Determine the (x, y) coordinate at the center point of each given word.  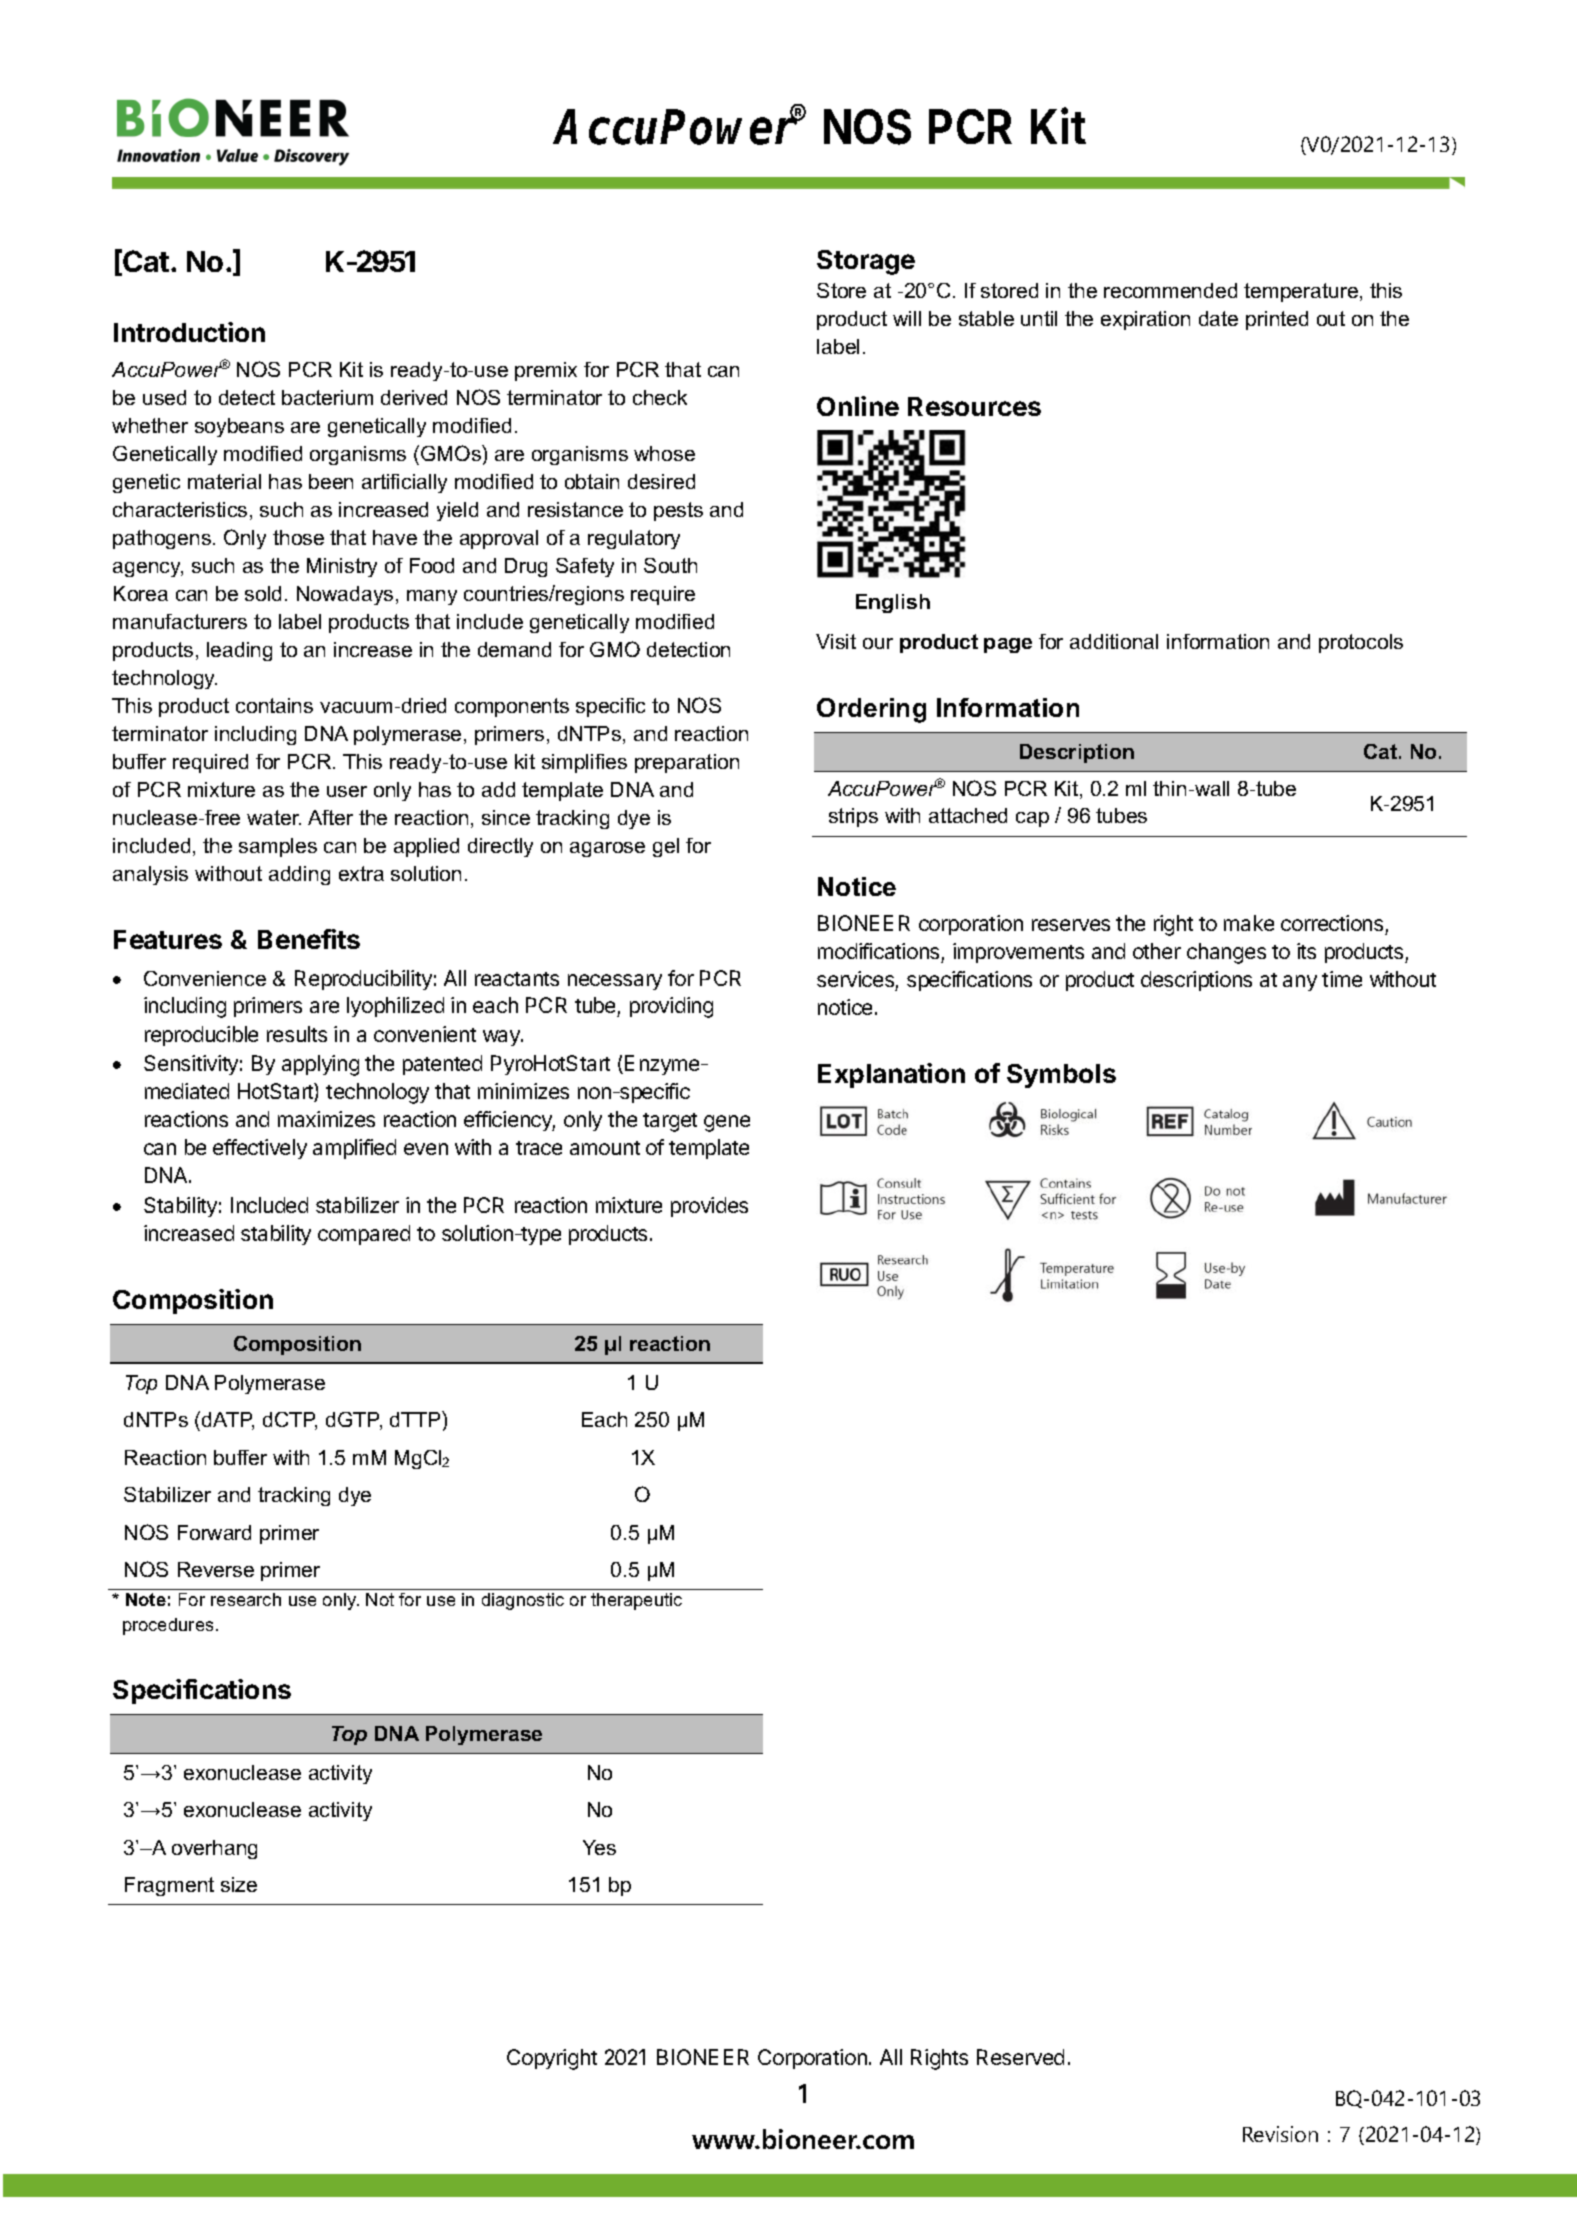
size (239, 1884)
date (1218, 318)
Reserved (1020, 2057)
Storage (866, 262)
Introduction (189, 332)
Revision (1280, 2134)
